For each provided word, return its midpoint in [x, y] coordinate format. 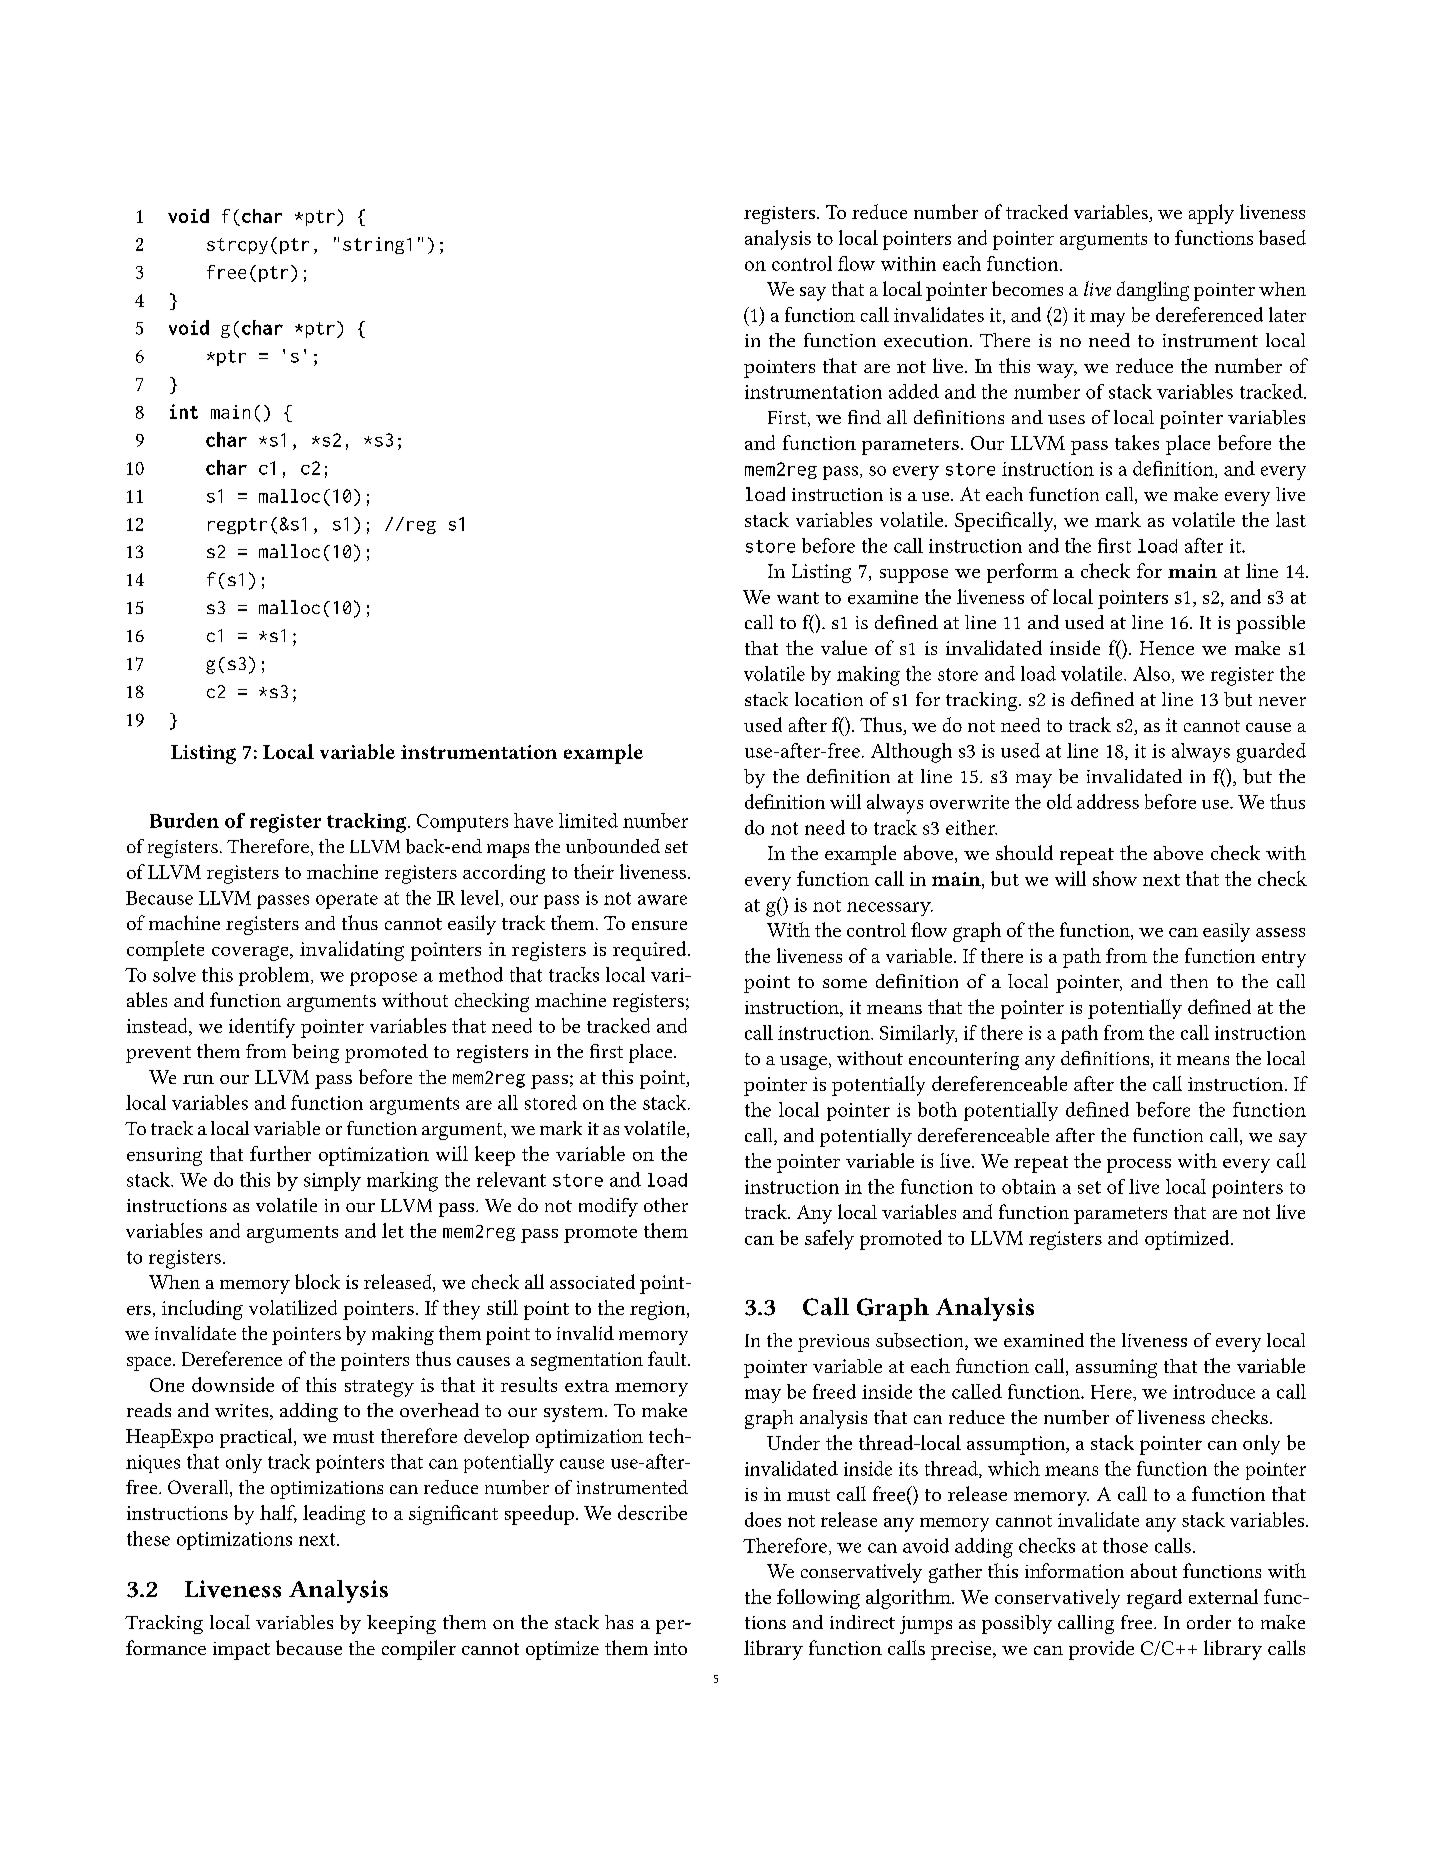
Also [1153, 674]
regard [1154, 1599]
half [278, 1513]
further [280, 1153]
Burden [184, 820]
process [1139, 1166]
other [666, 1205]
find [864, 417]
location [829, 699]
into [670, 1648]
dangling [1153, 291]
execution [927, 340]
